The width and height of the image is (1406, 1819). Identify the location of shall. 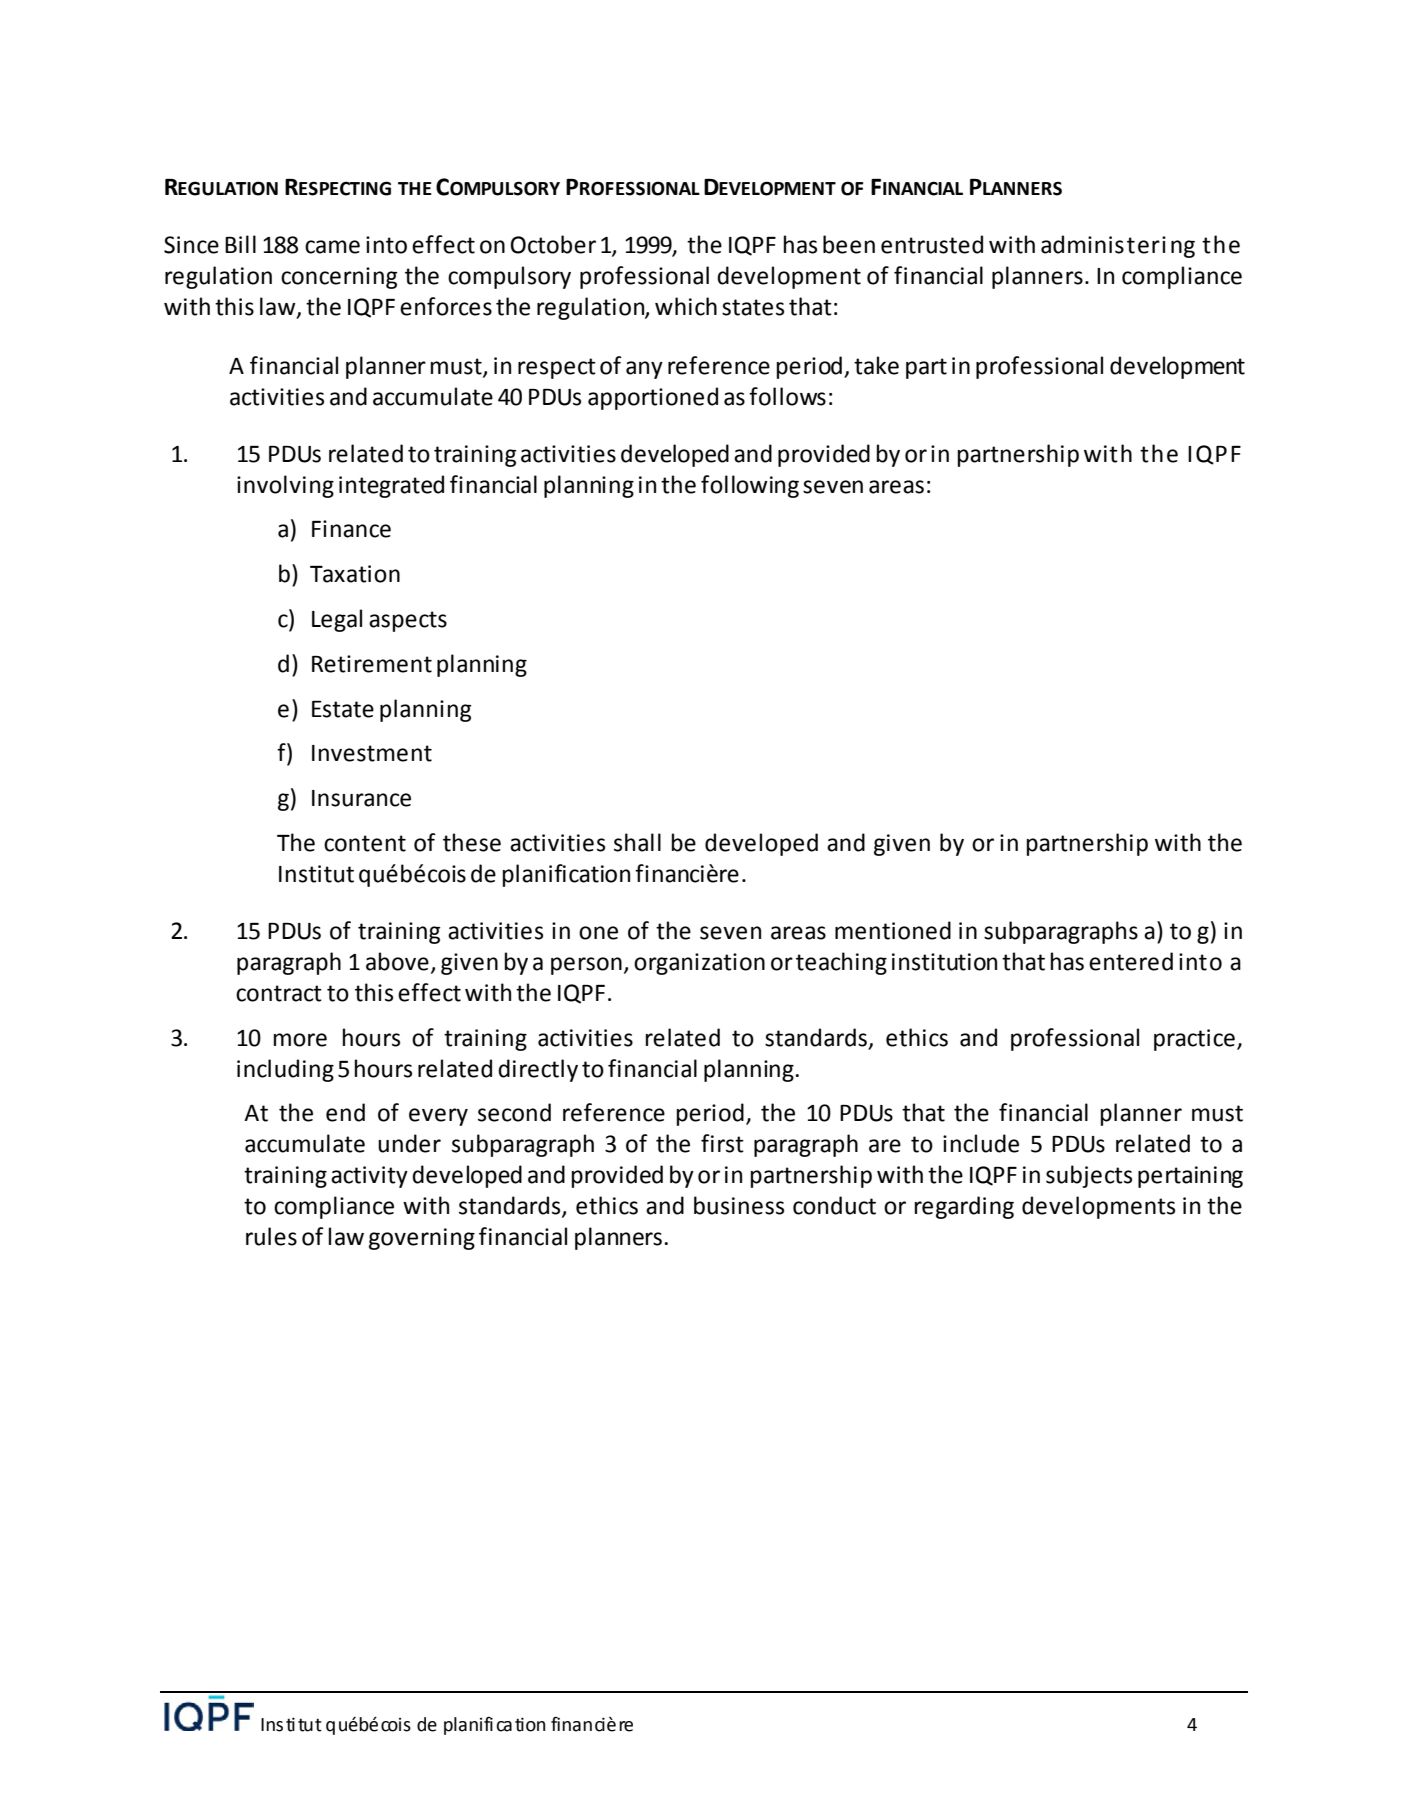
(637, 842).
